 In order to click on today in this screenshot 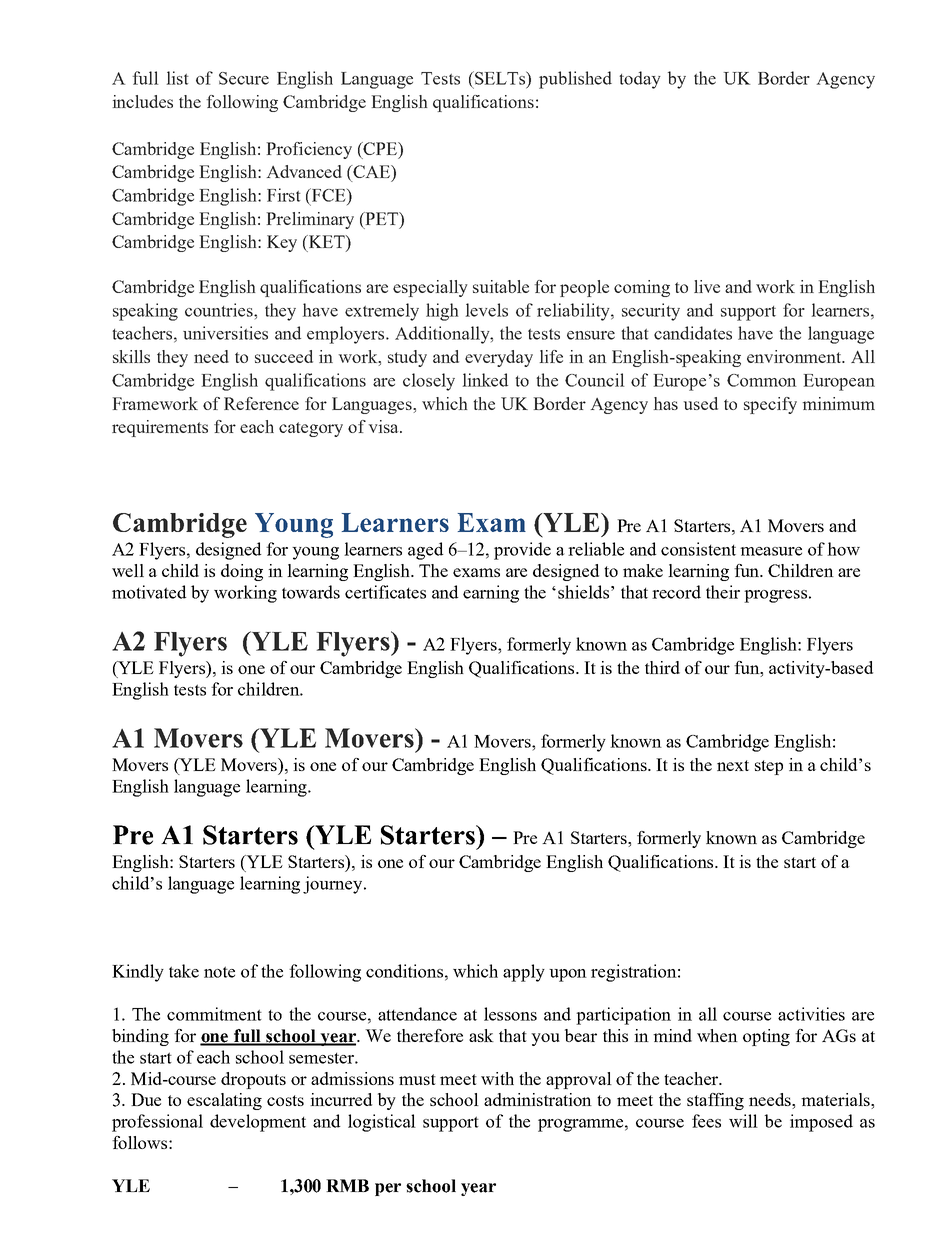, I will do `click(640, 80)`.
